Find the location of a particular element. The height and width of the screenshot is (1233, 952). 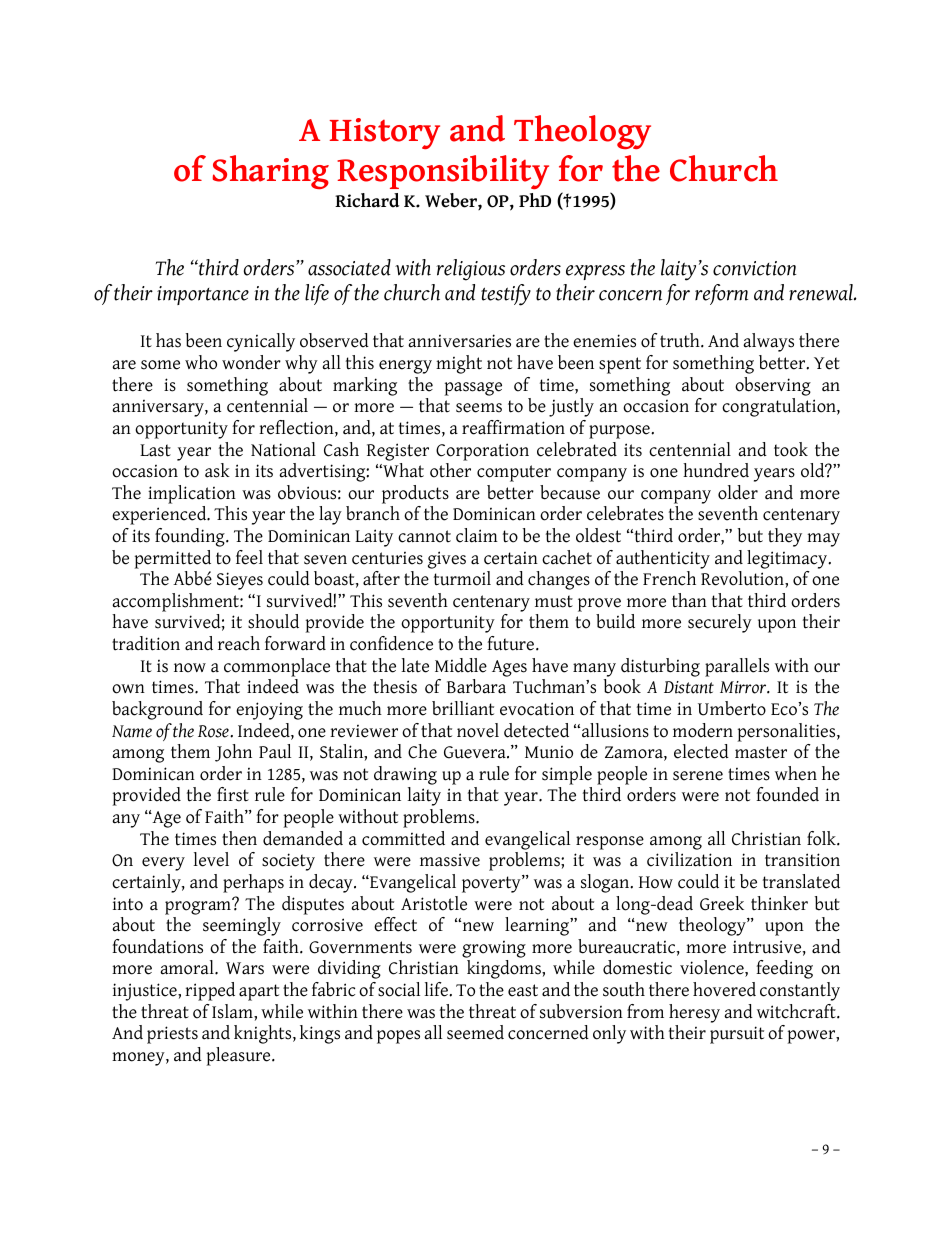

claim is located at coordinates (477, 535).
